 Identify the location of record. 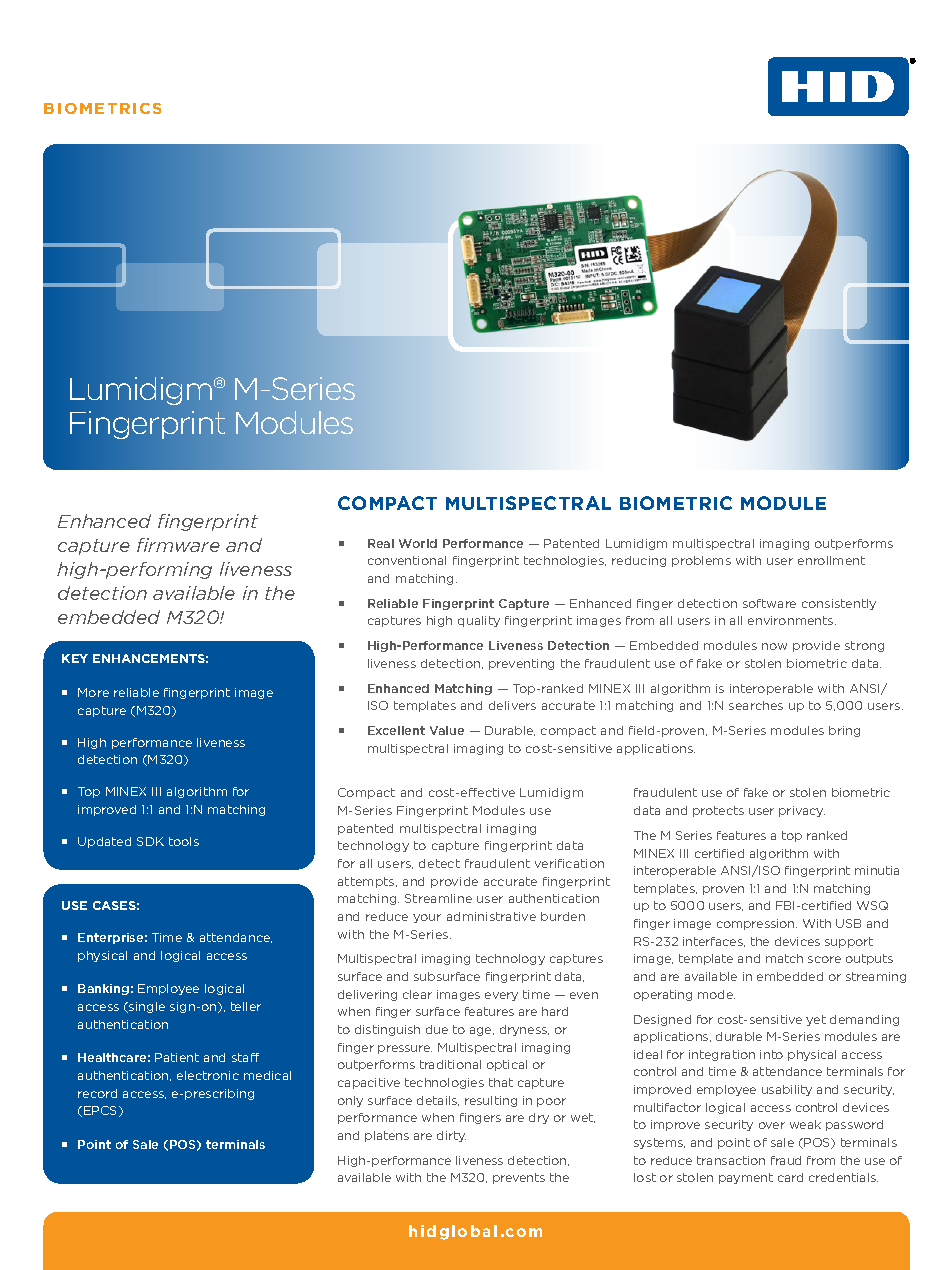
(97, 1093).
